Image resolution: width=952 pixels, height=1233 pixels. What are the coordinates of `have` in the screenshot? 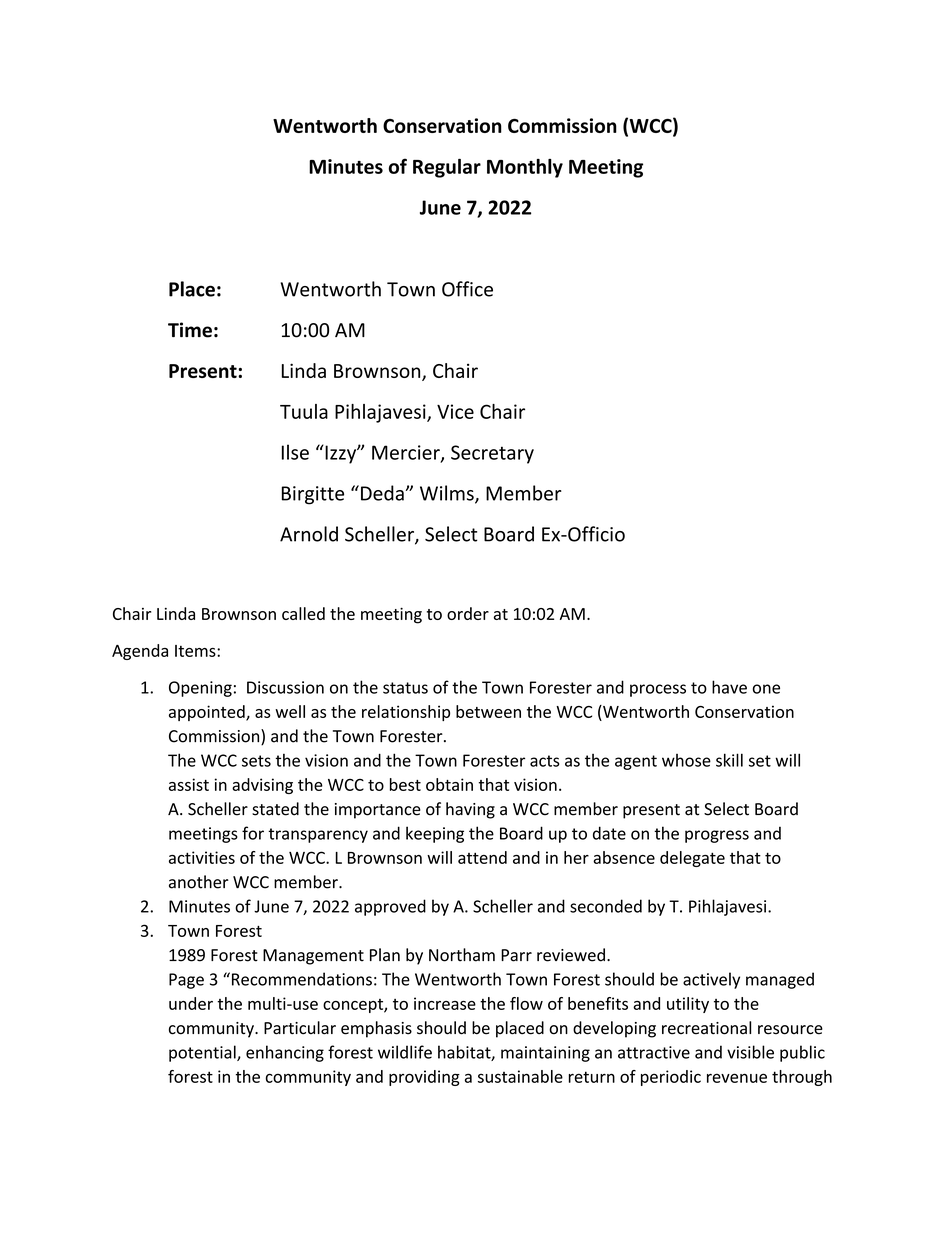 It's located at (729, 687).
